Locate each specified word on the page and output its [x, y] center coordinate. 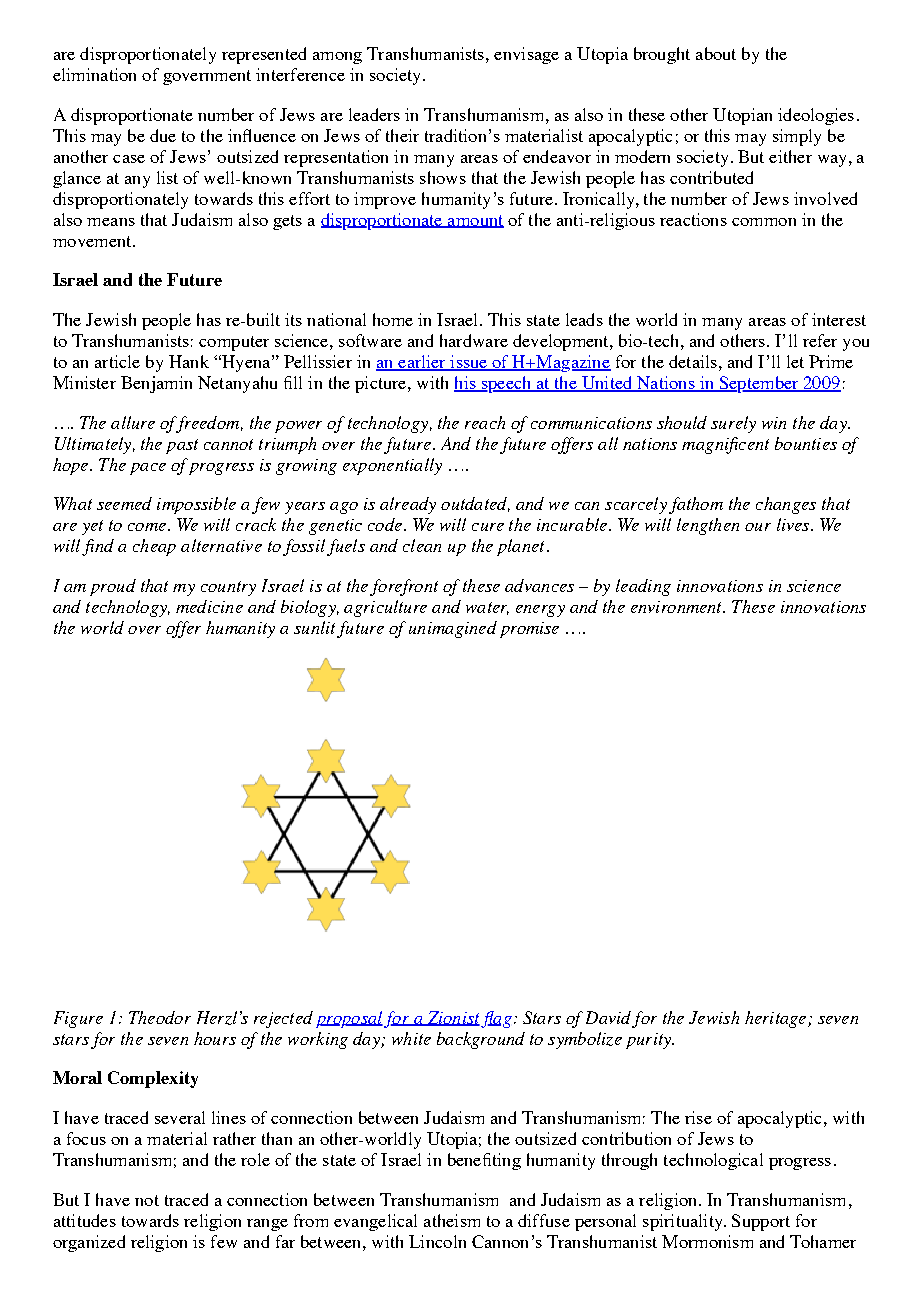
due [163, 135]
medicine [209, 606]
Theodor [160, 1017]
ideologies [816, 116]
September [759, 384]
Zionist [452, 1018]
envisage [526, 55]
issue [469, 363]
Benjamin [156, 384]
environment [678, 607]
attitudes [85, 1220]
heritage [777, 1019]
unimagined [453, 629]
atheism [452, 1220]
